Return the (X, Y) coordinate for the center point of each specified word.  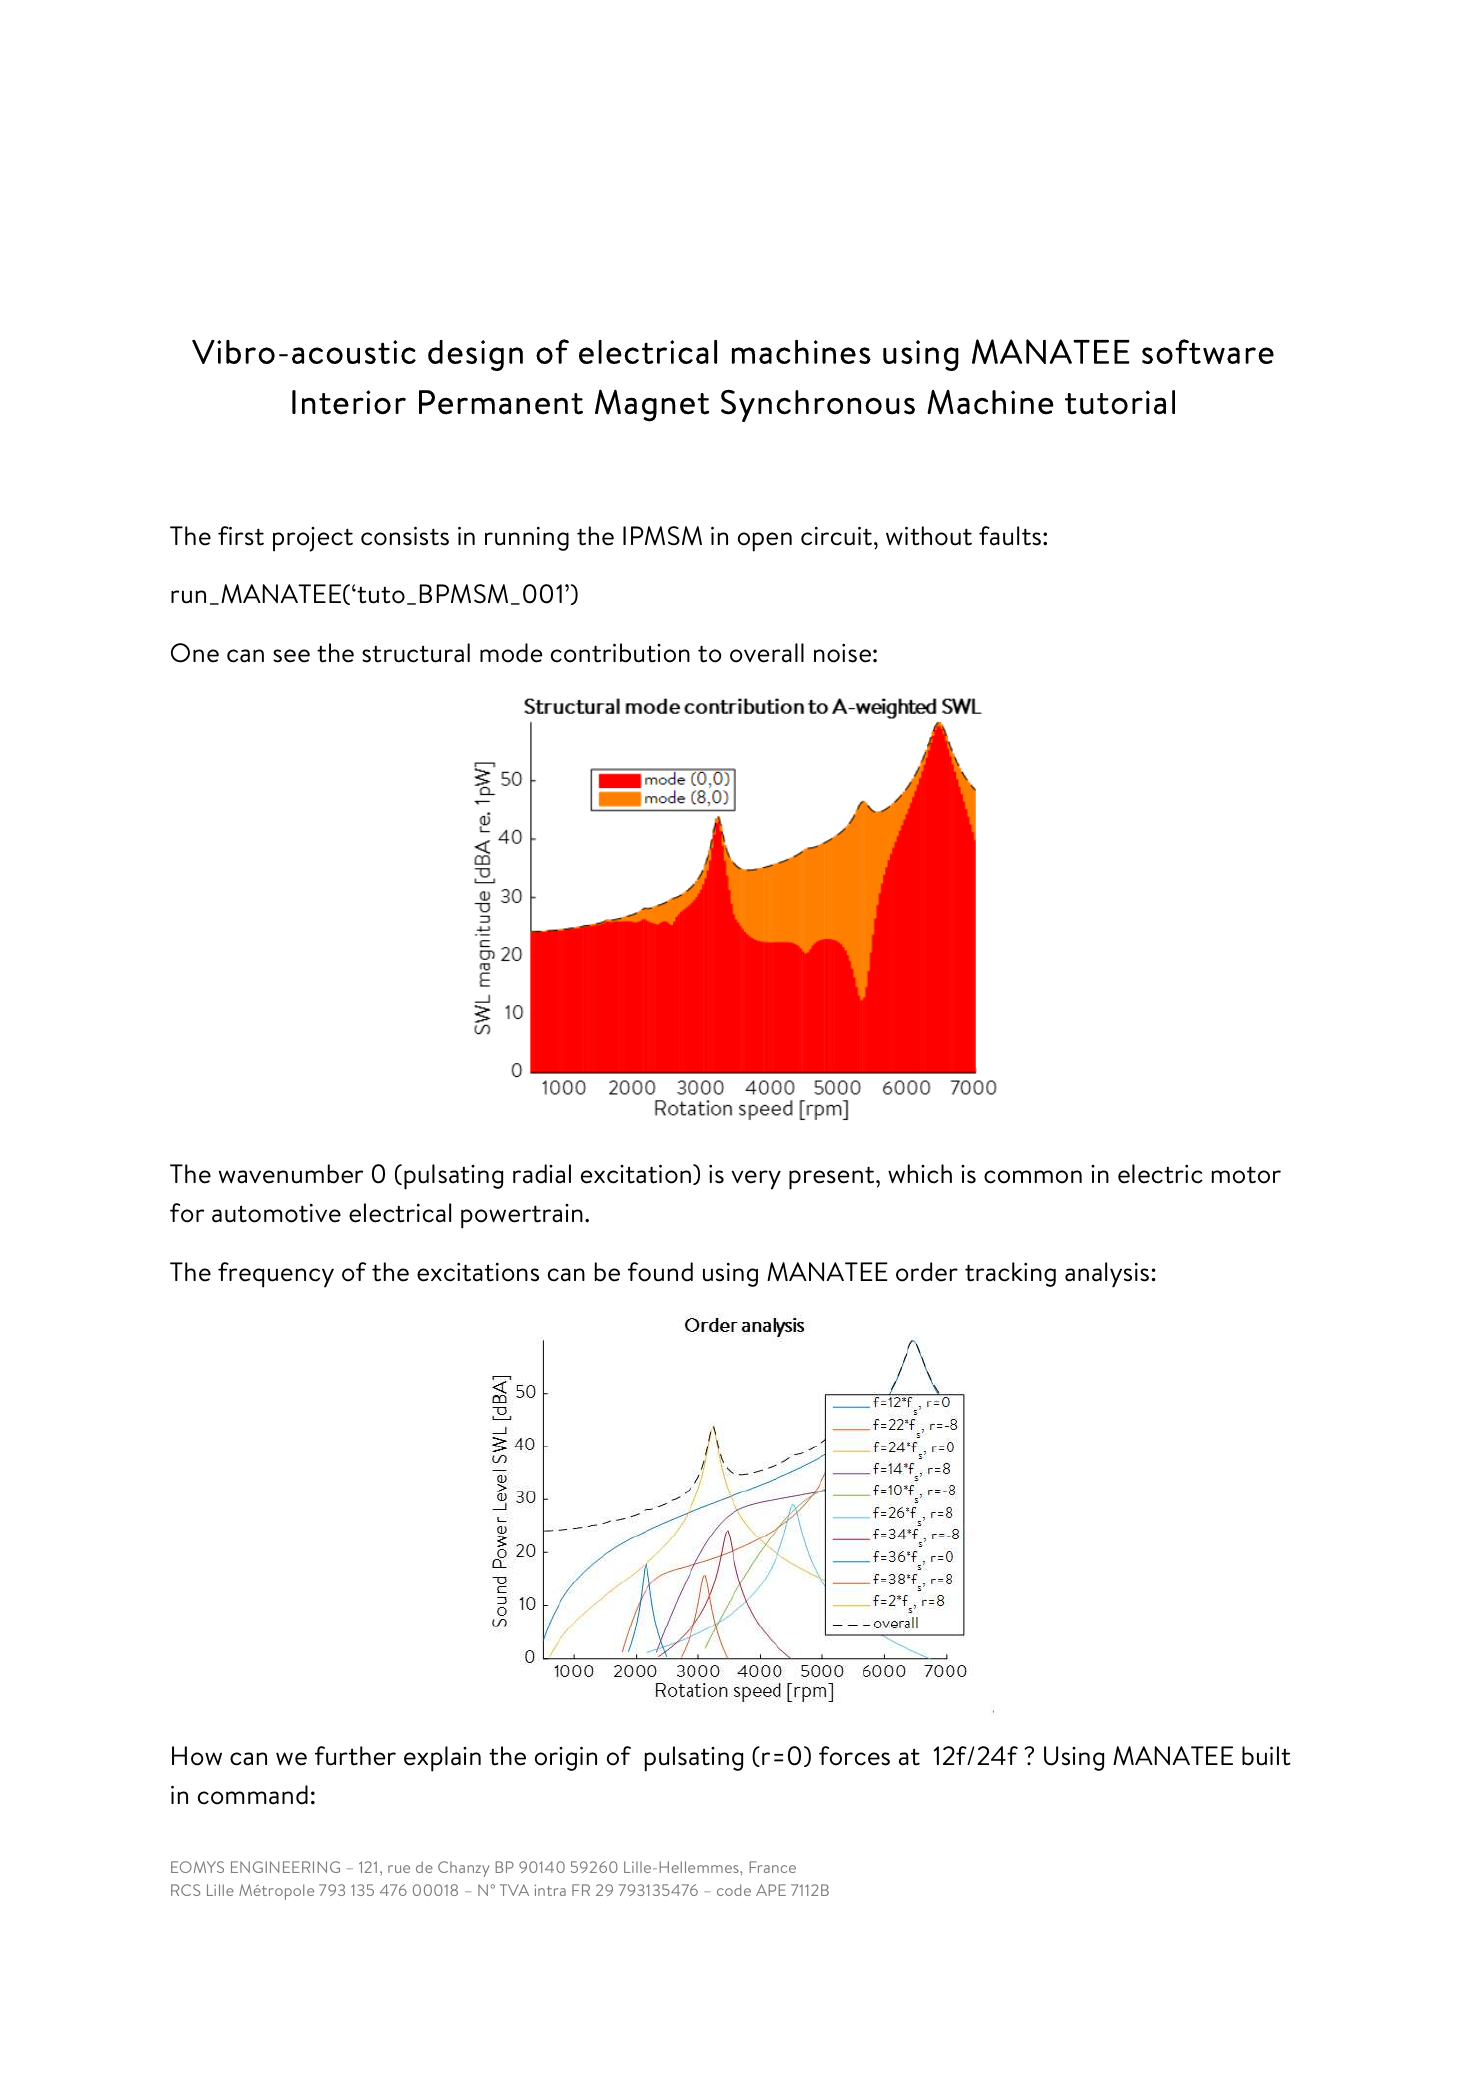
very (756, 1180)
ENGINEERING (285, 1867)
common (1033, 1177)
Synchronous (818, 405)
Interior (349, 402)
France (772, 1867)
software (1208, 351)
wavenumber (291, 1174)
